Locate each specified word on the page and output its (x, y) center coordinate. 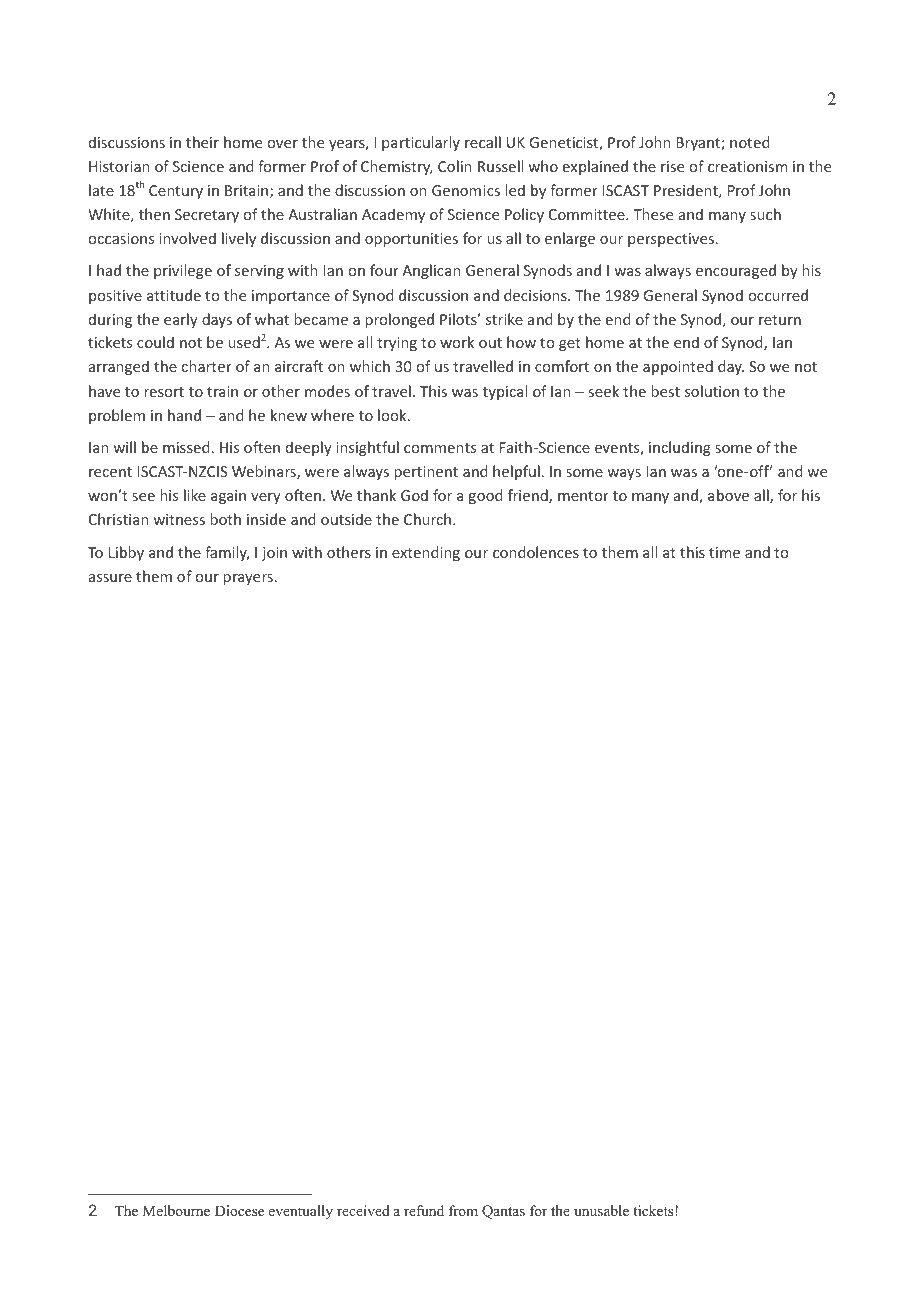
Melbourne (176, 1210)
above (728, 495)
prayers (248, 579)
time (724, 552)
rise (672, 166)
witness (179, 519)
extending (426, 553)
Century (176, 192)
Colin (455, 166)
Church (429, 519)
